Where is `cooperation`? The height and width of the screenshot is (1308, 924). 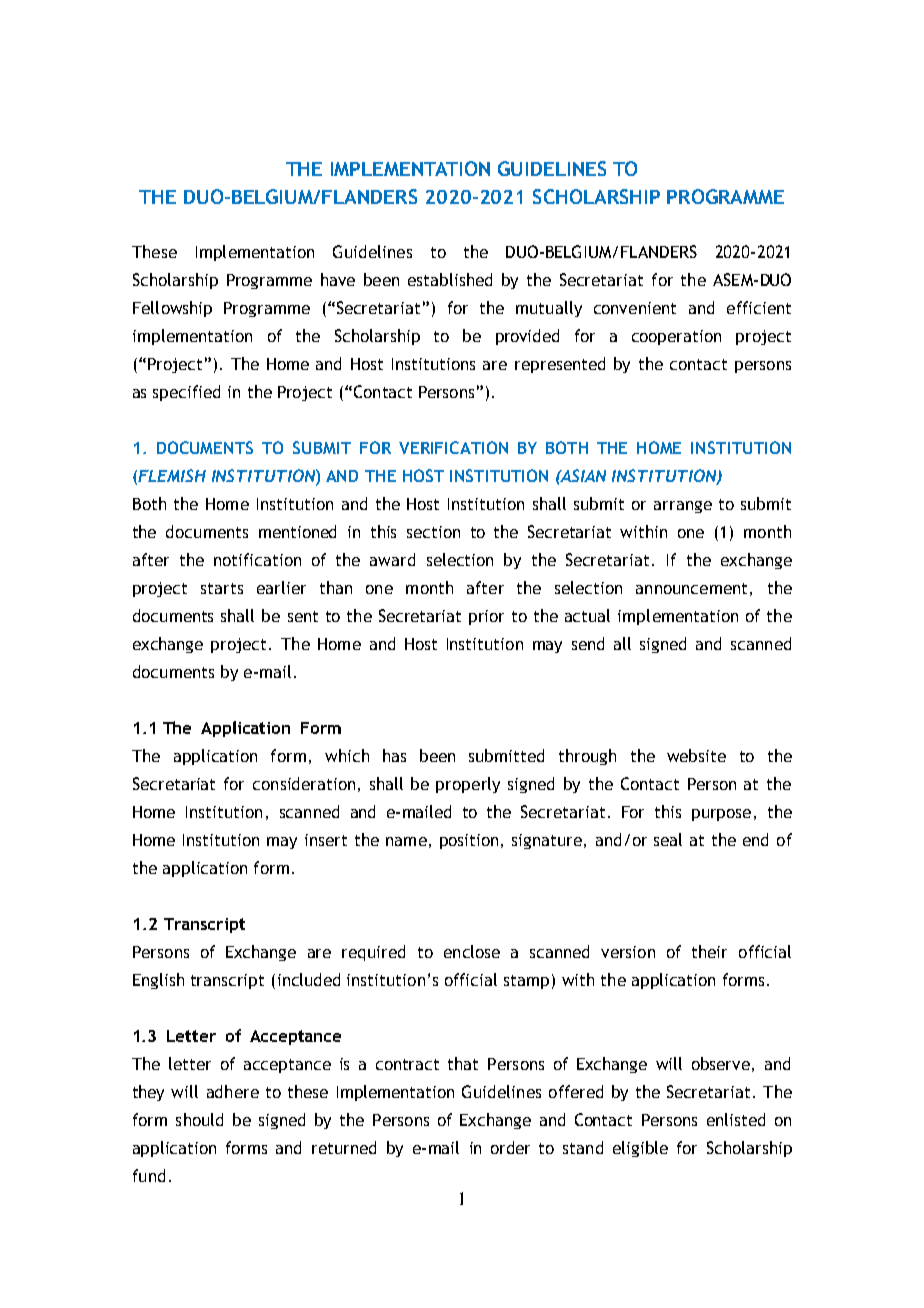
cooperation is located at coordinates (676, 337).
